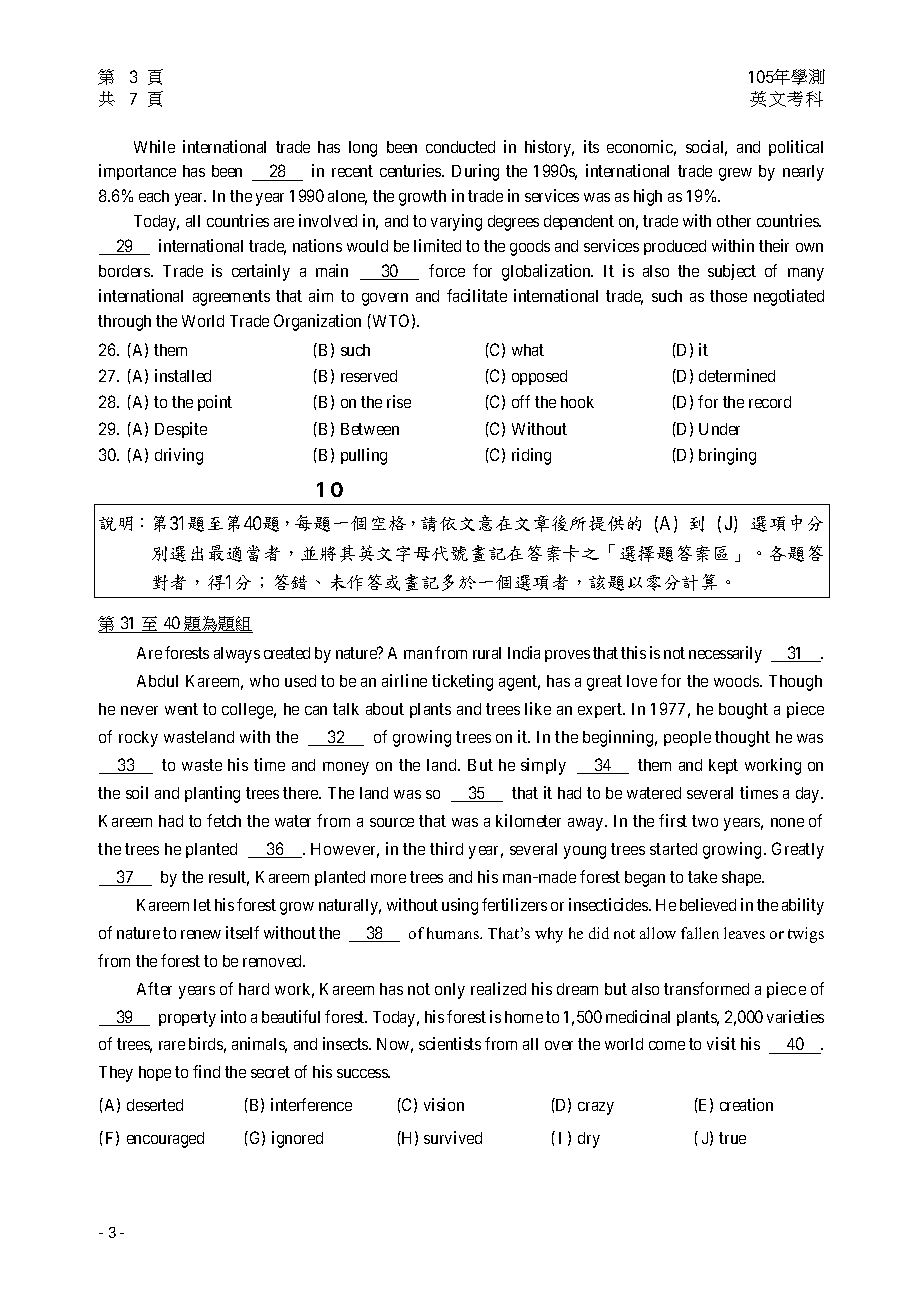 The width and height of the screenshot is (924, 1308). Describe the element at coordinates (746, 1104) in the screenshot. I see `creation` at that location.
